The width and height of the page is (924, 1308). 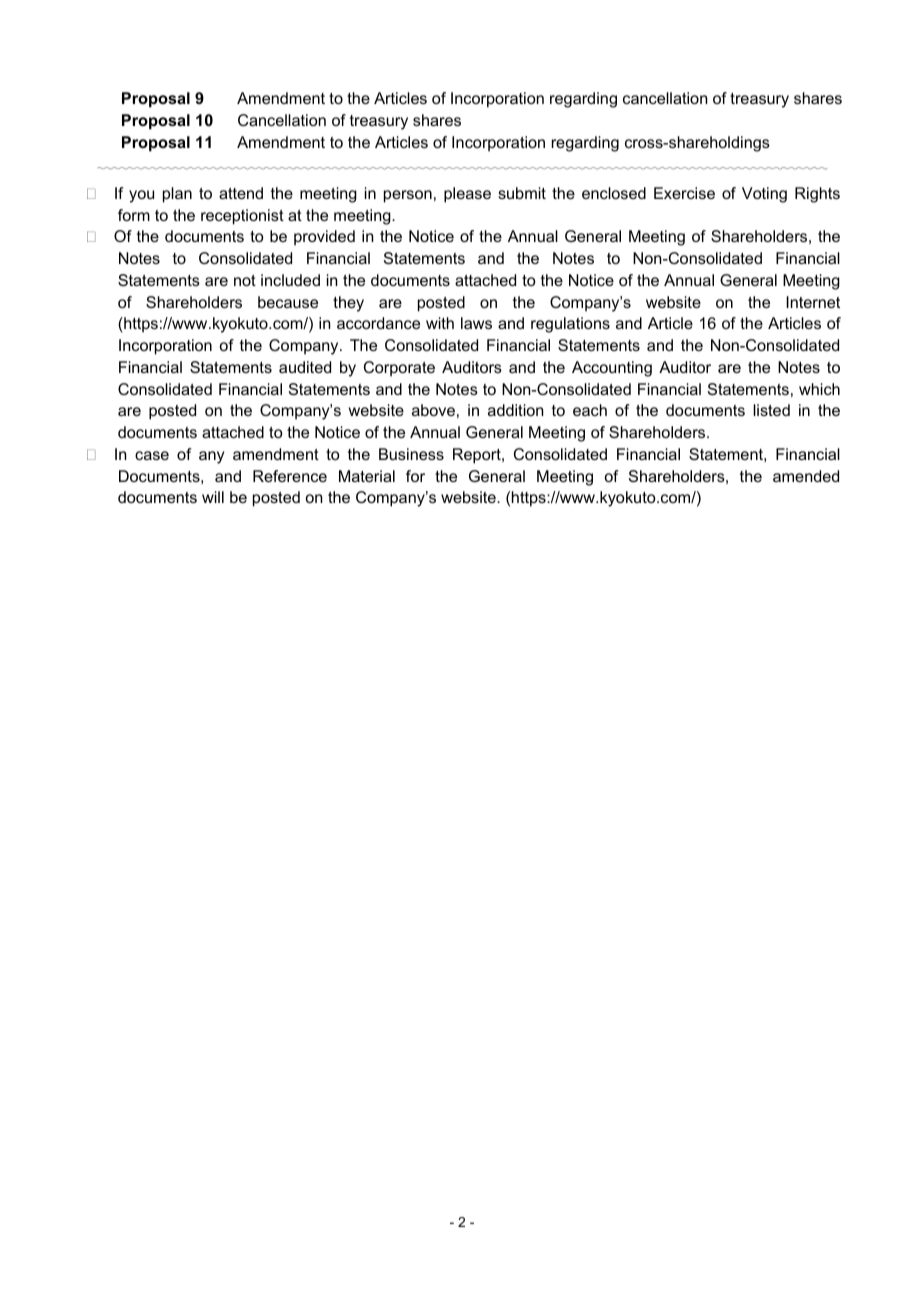 I want to click on Material, so click(x=367, y=476).
